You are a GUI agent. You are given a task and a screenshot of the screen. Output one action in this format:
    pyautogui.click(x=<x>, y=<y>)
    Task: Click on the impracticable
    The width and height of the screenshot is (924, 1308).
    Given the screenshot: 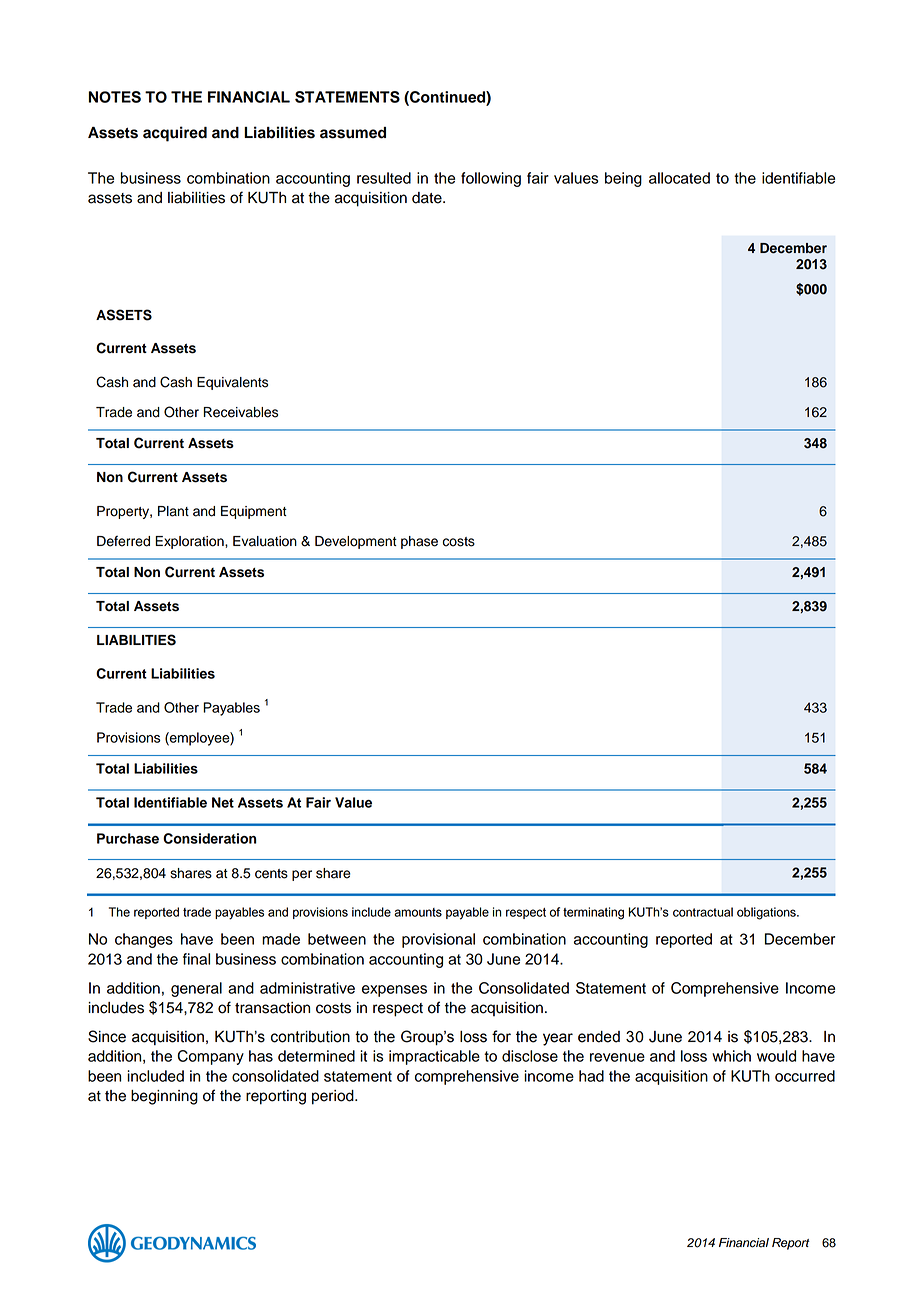 What is the action you would take?
    pyautogui.click(x=434, y=1057)
